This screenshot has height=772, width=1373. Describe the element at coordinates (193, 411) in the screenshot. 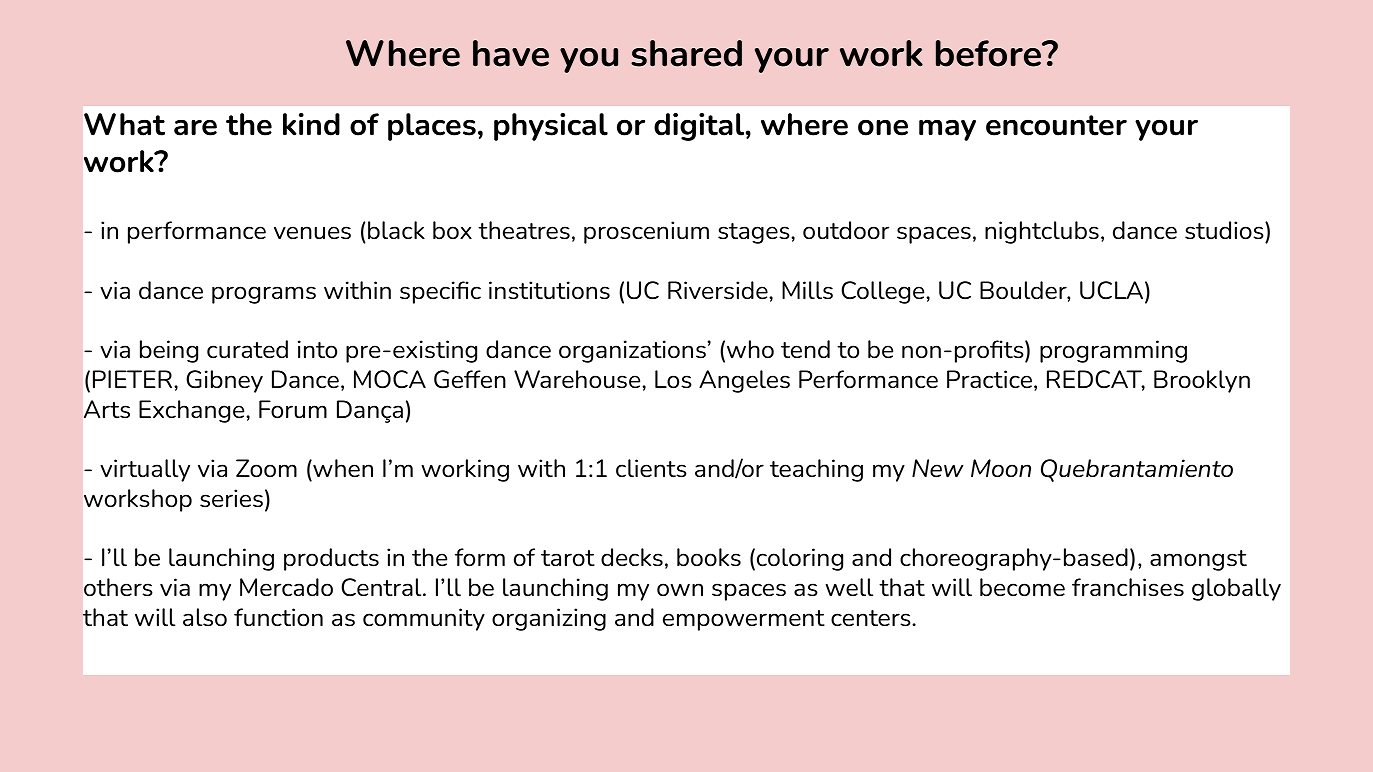

I see `Exchange` at that location.
